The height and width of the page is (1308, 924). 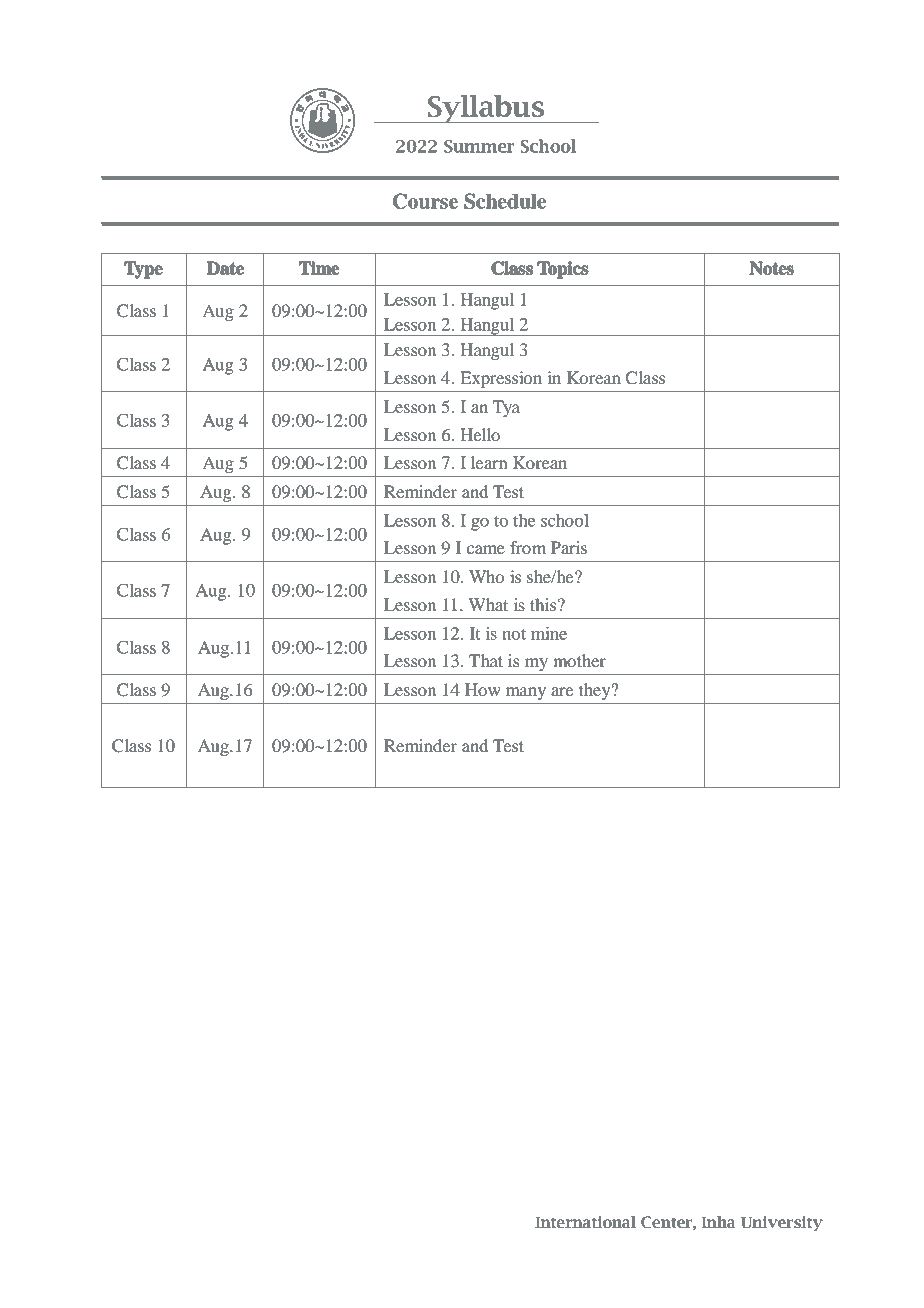 I want to click on many, so click(x=526, y=693).
